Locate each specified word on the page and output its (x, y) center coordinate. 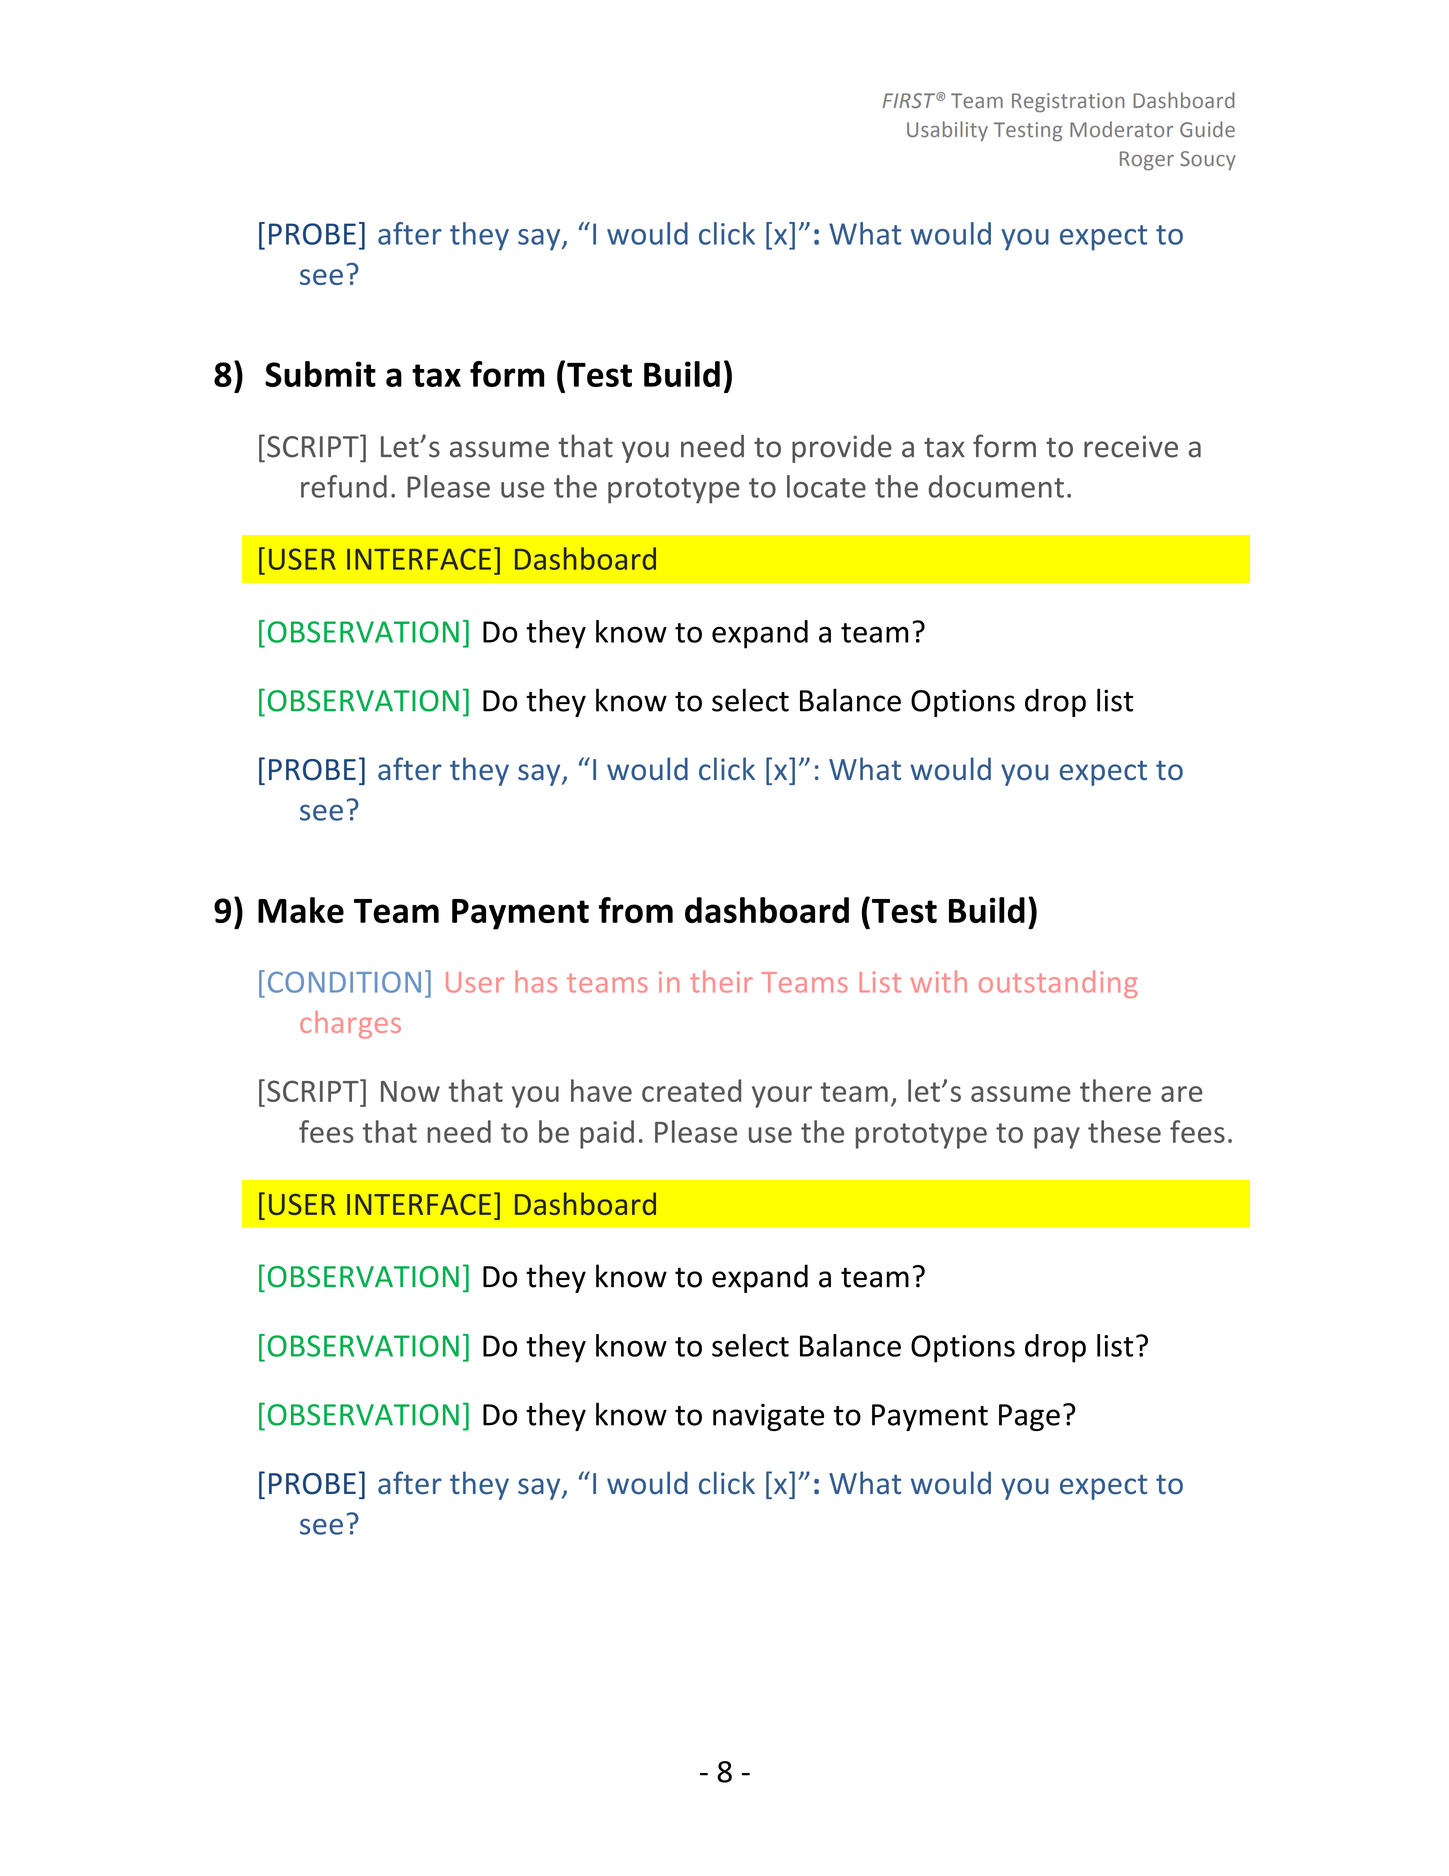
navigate (768, 1417)
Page (1029, 1417)
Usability (947, 131)
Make (301, 910)
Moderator (1121, 129)
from (636, 910)
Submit (320, 374)
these (1124, 1131)
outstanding (1058, 984)
